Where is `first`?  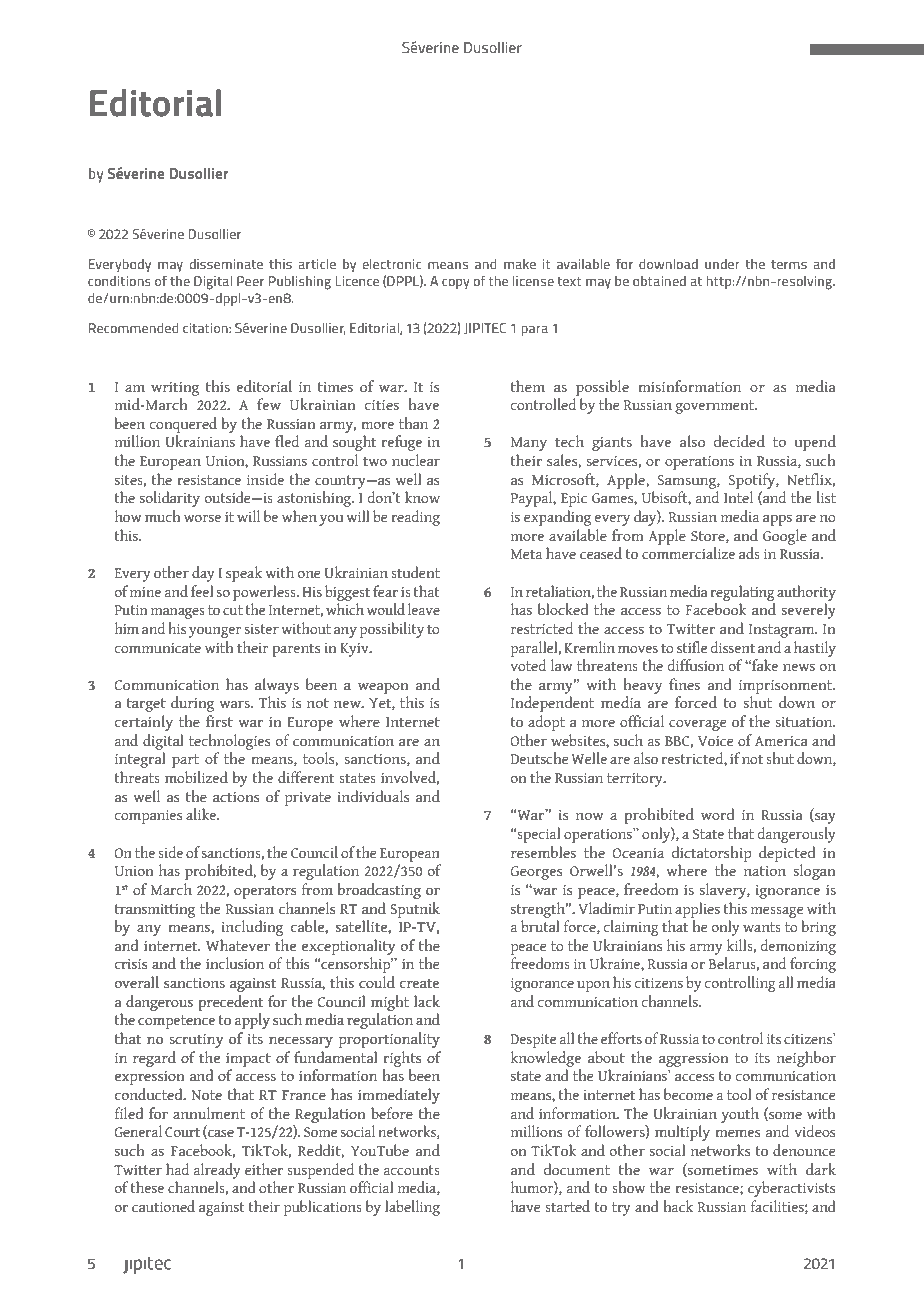
first is located at coordinates (219, 721).
